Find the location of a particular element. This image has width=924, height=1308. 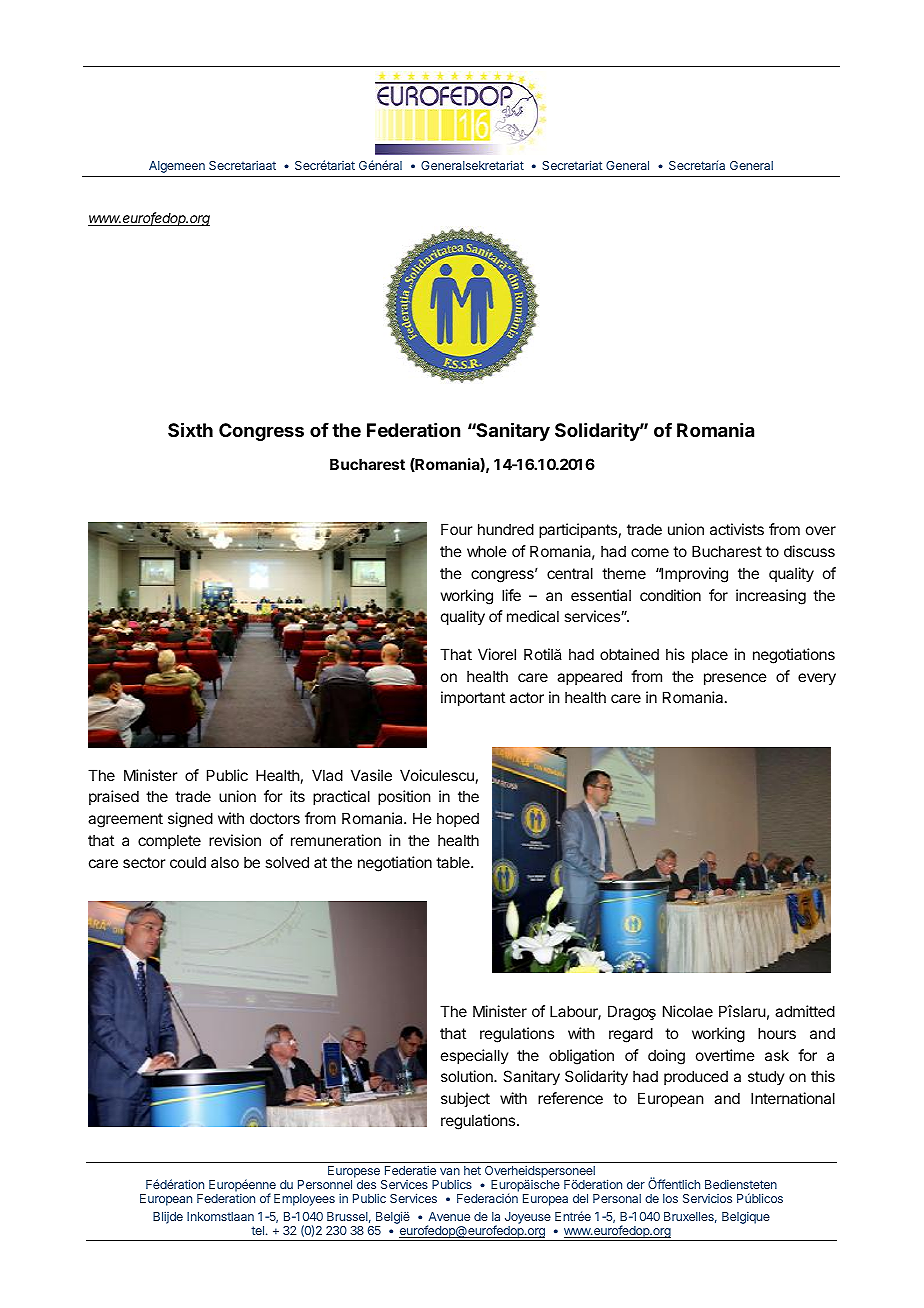

hoped is located at coordinates (458, 819).
